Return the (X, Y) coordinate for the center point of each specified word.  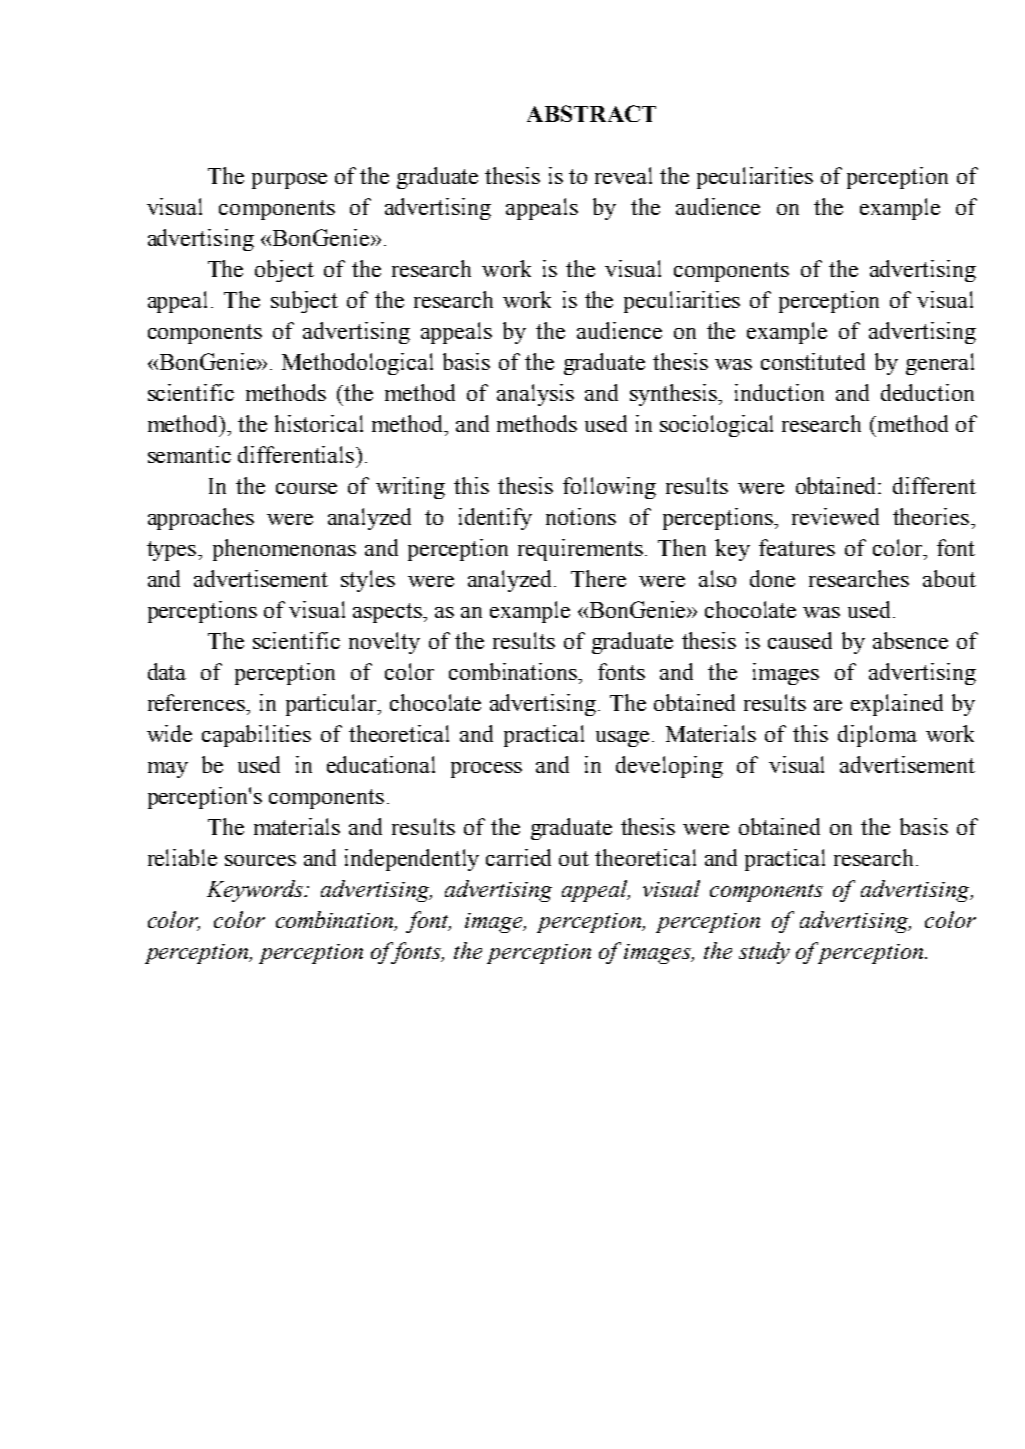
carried (518, 857)
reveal (623, 175)
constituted (813, 361)
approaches (201, 519)
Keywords (256, 891)
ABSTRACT (591, 113)
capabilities (256, 736)
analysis (535, 395)
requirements (580, 550)
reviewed (835, 516)
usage (624, 739)
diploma (877, 736)
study (764, 953)
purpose (289, 181)
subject (304, 302)
